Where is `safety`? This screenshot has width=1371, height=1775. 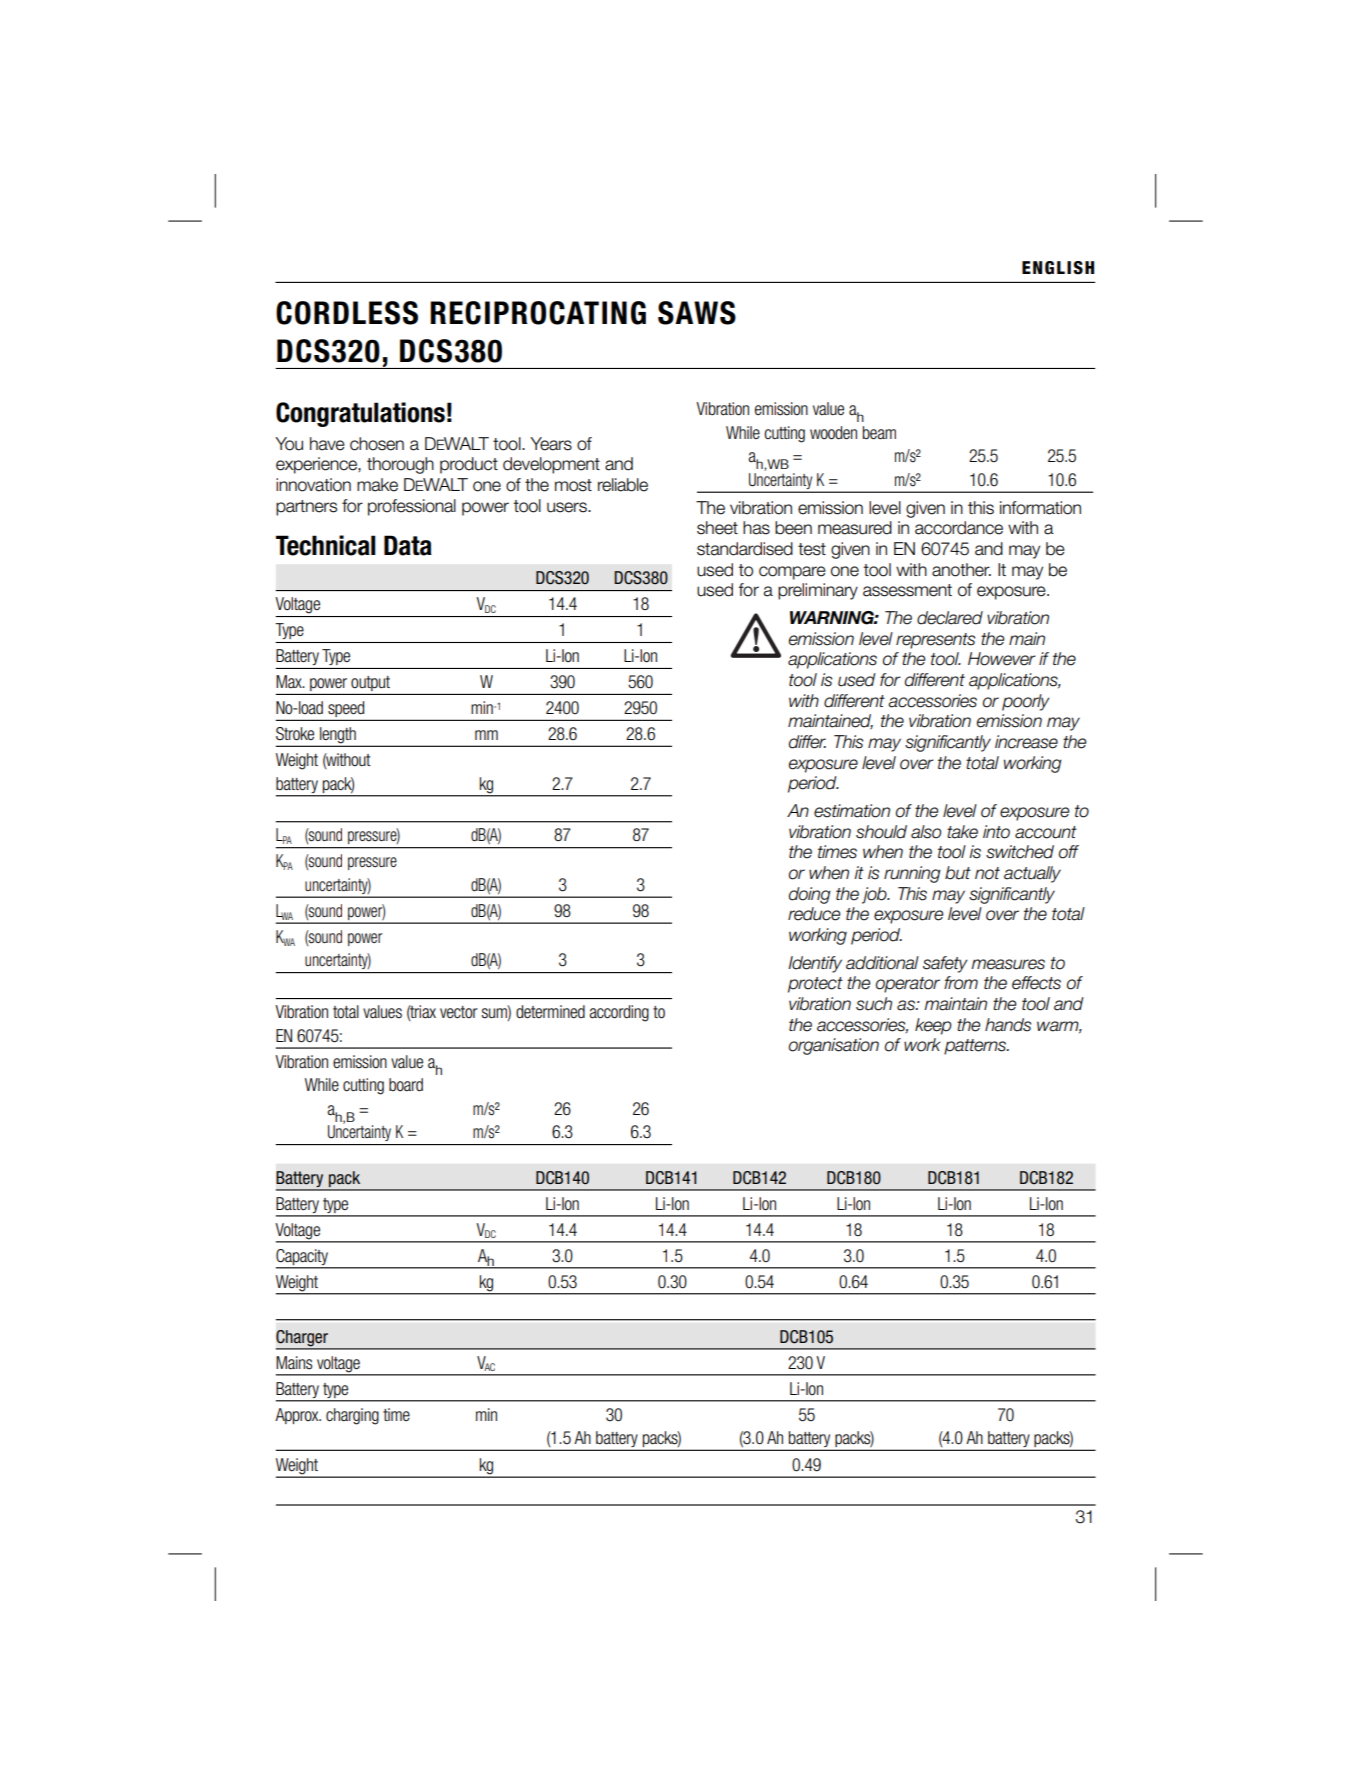
safety is located at coordinates (945, 964).
